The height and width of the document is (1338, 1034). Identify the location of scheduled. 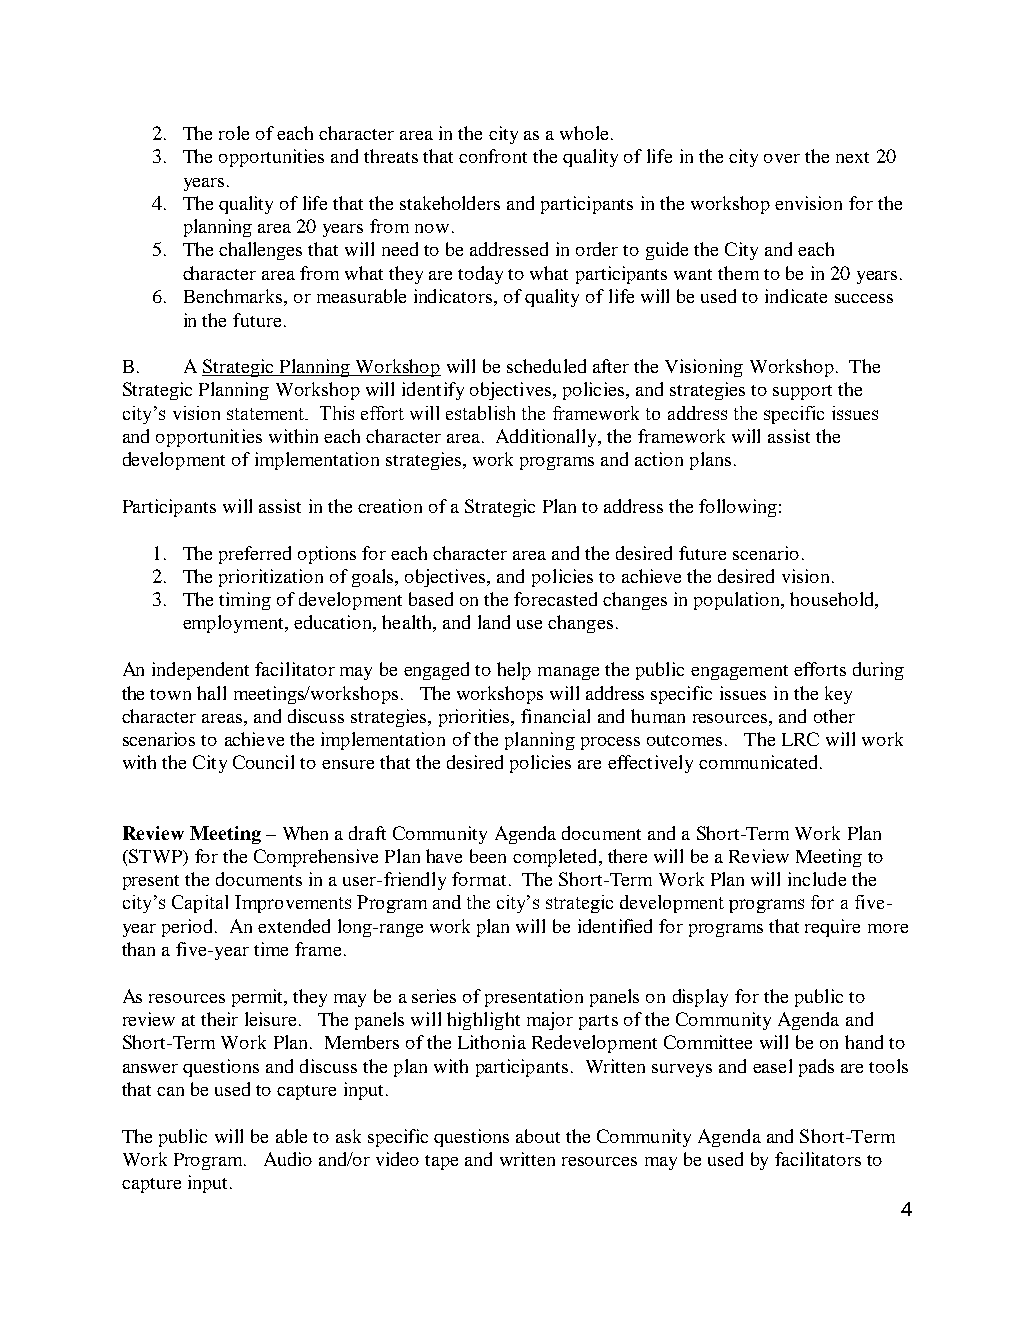
(546, 366).
